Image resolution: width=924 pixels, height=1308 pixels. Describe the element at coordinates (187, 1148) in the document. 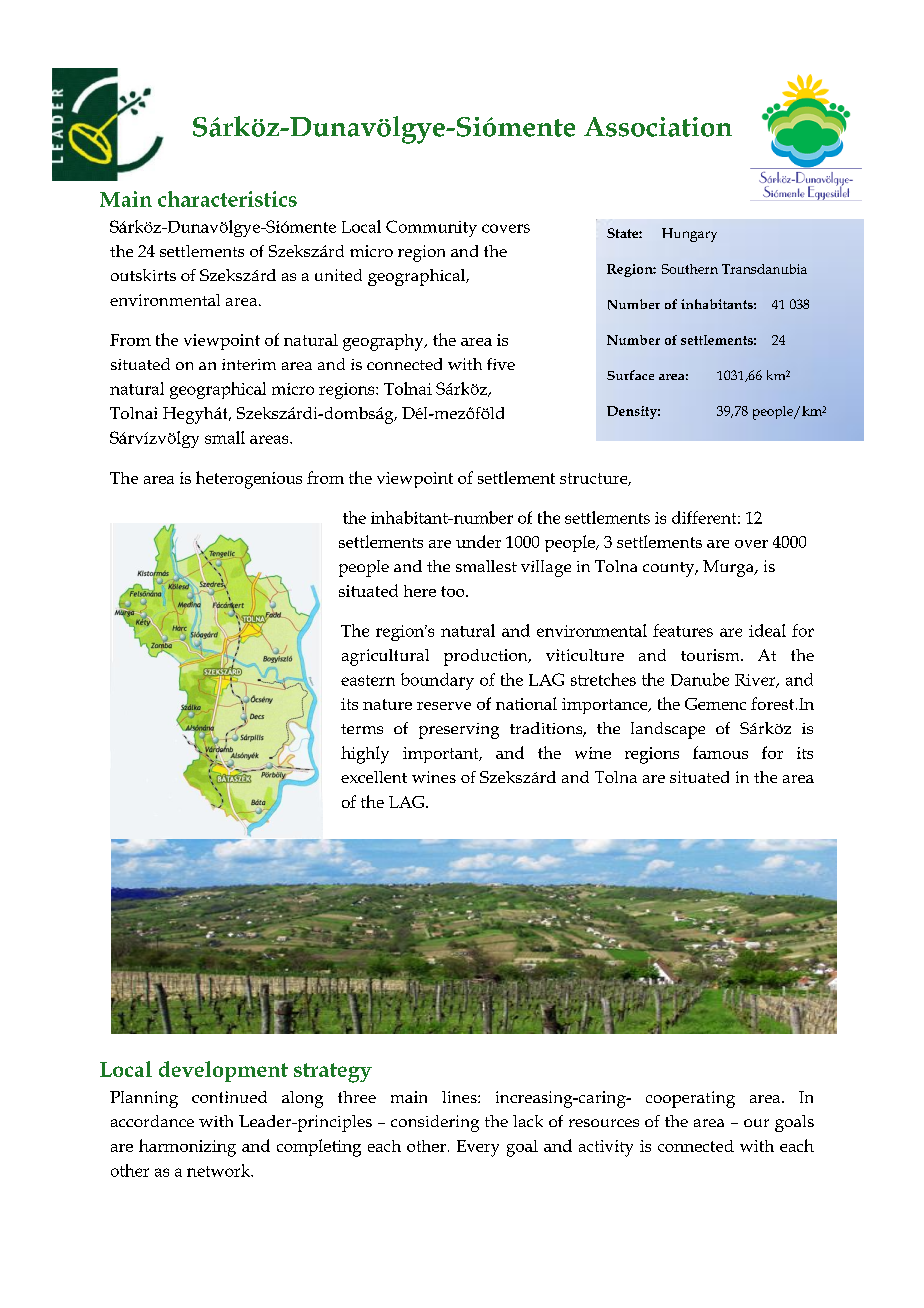

I see `harmonizing` at that location.
